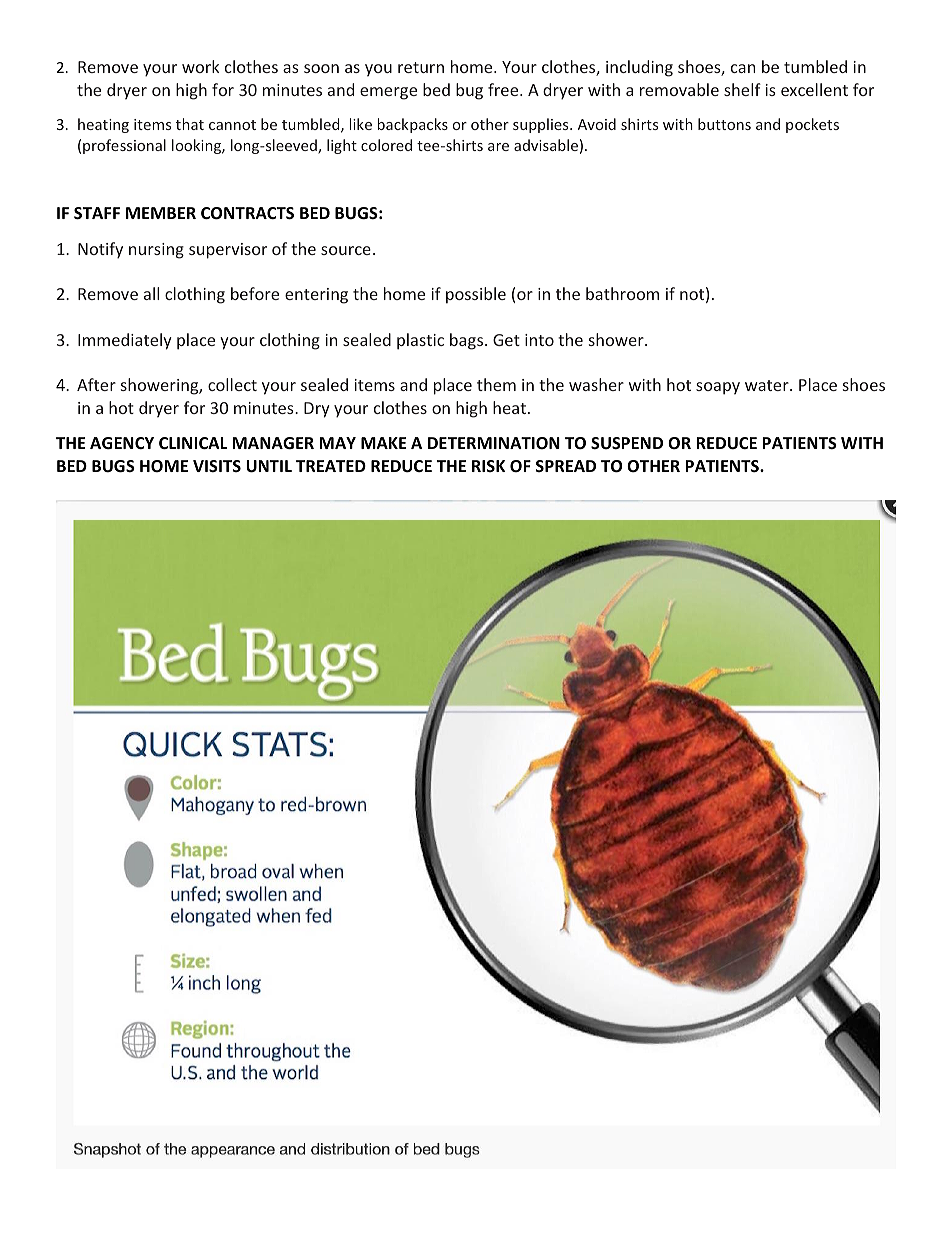 The width and height of the screenshot is (952, 1233). What do you see at coordinates (193, 443) in the screenshot?
I see `CLINICAL` at bounding box center [193, 443].
